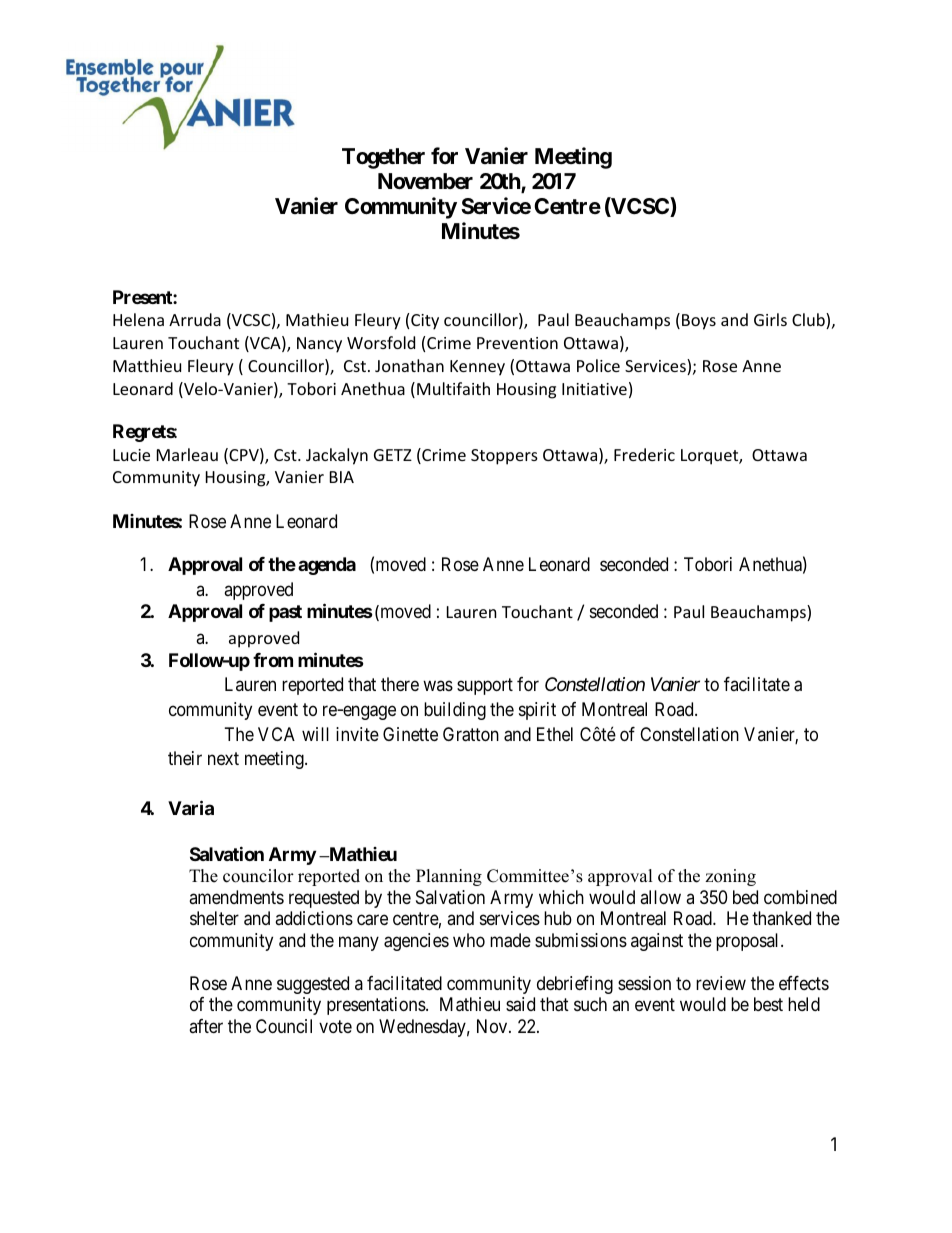  Describe the element at coordinates (455, 711) in the image. I see `building` at that location.
